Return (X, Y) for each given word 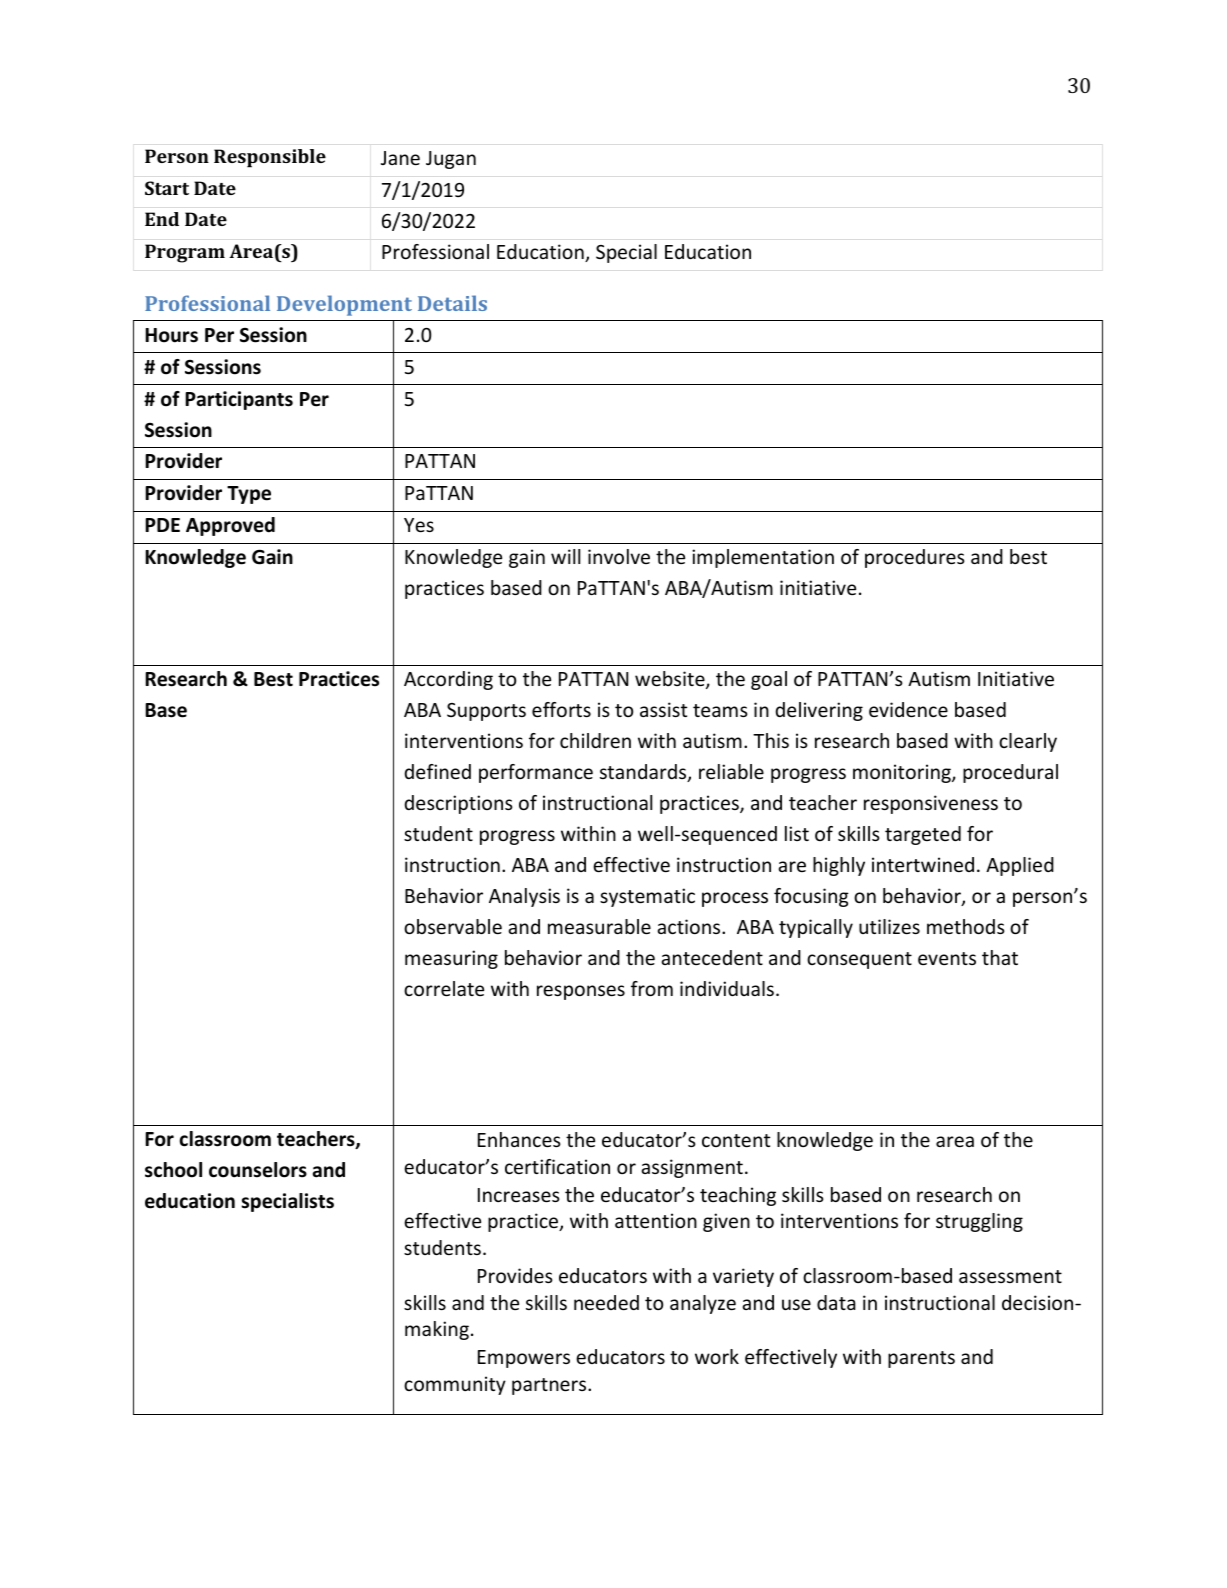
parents (921, 1359)
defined (437, 771)
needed (606, 1302)
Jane (400, 158)
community (455, 1385)
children (595, 740)
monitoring (903, 773)
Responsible (270, 158)
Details (452, 303)
